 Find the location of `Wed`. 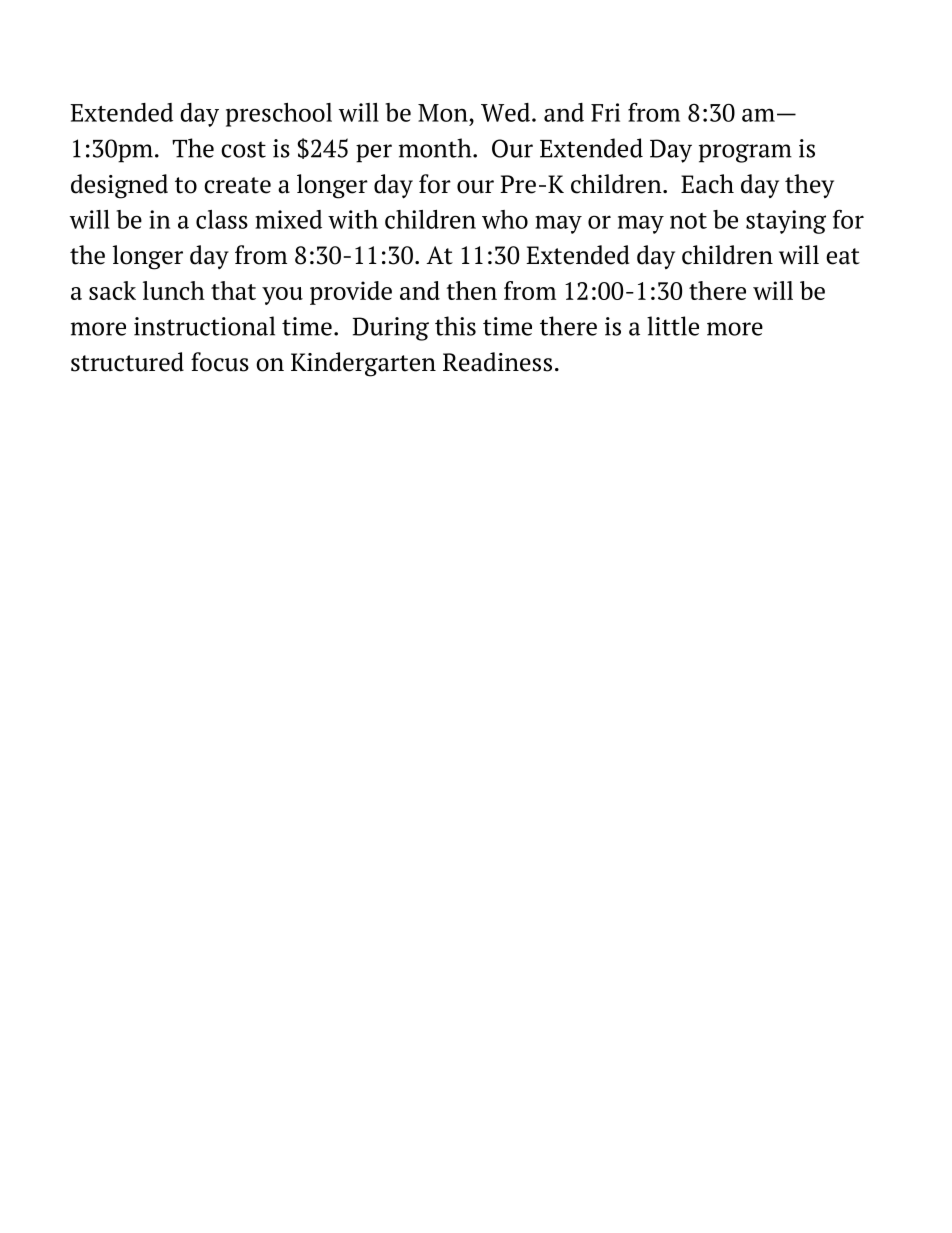

Wed is located at coordinates (505, 112).
